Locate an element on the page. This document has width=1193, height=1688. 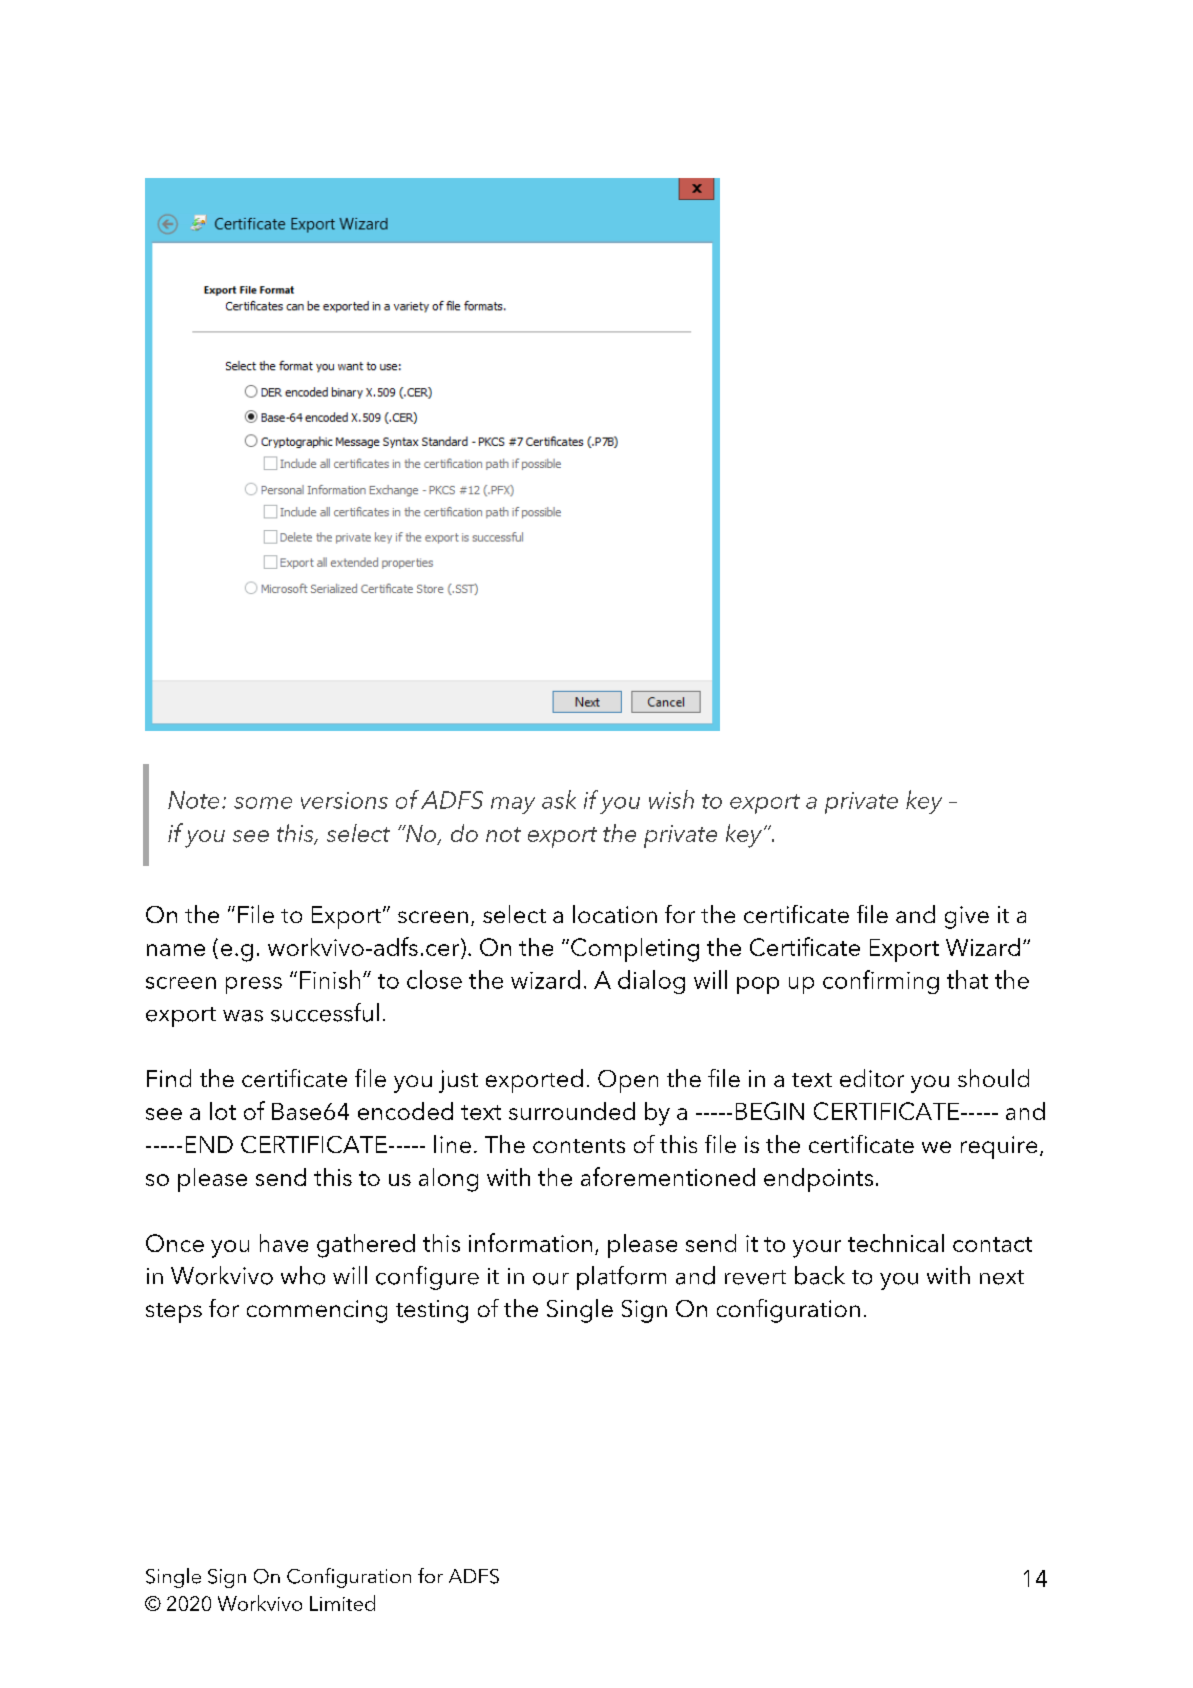
platform is located at coordinates (621, 1278).
